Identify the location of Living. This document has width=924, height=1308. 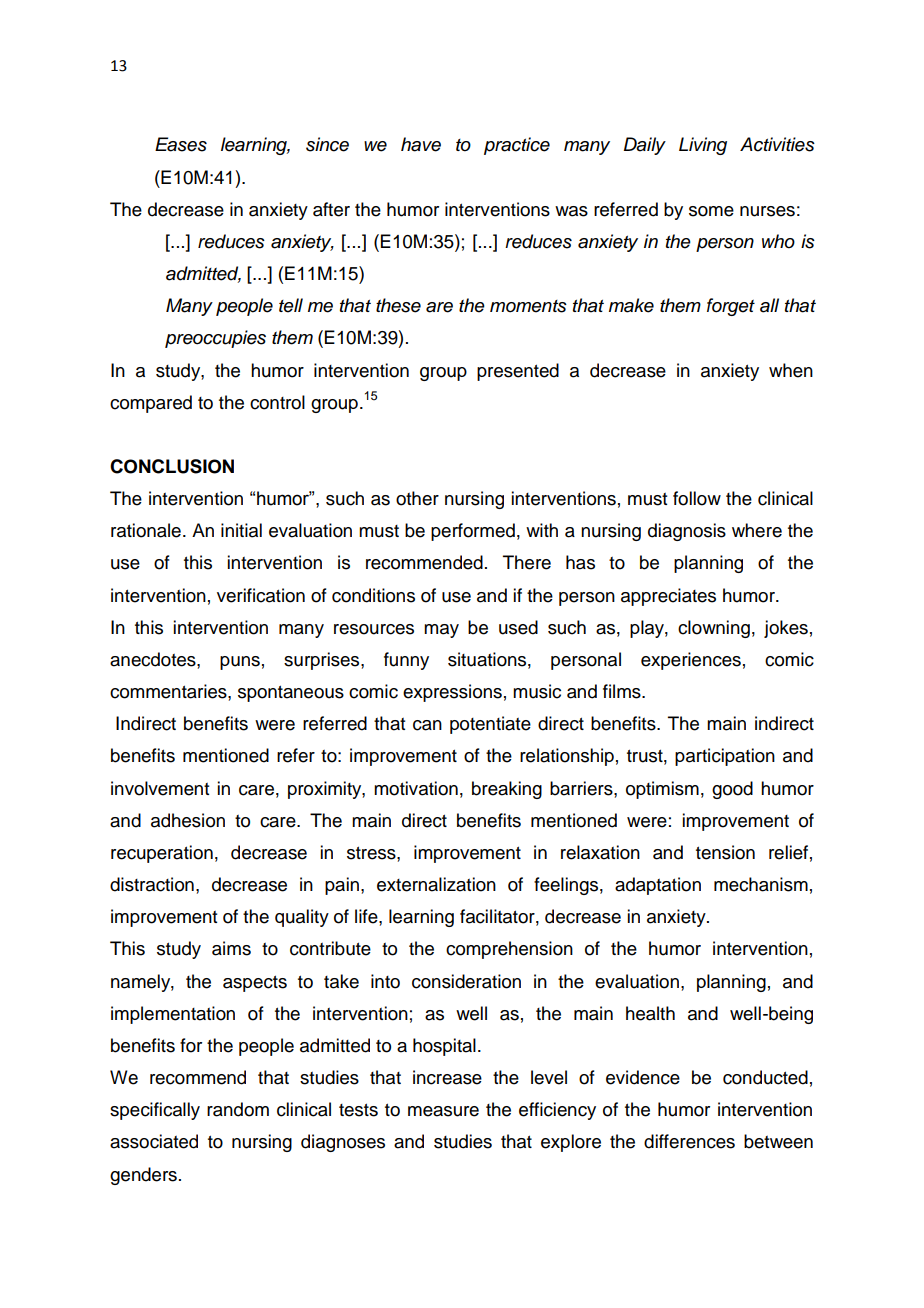
(703, 146).
